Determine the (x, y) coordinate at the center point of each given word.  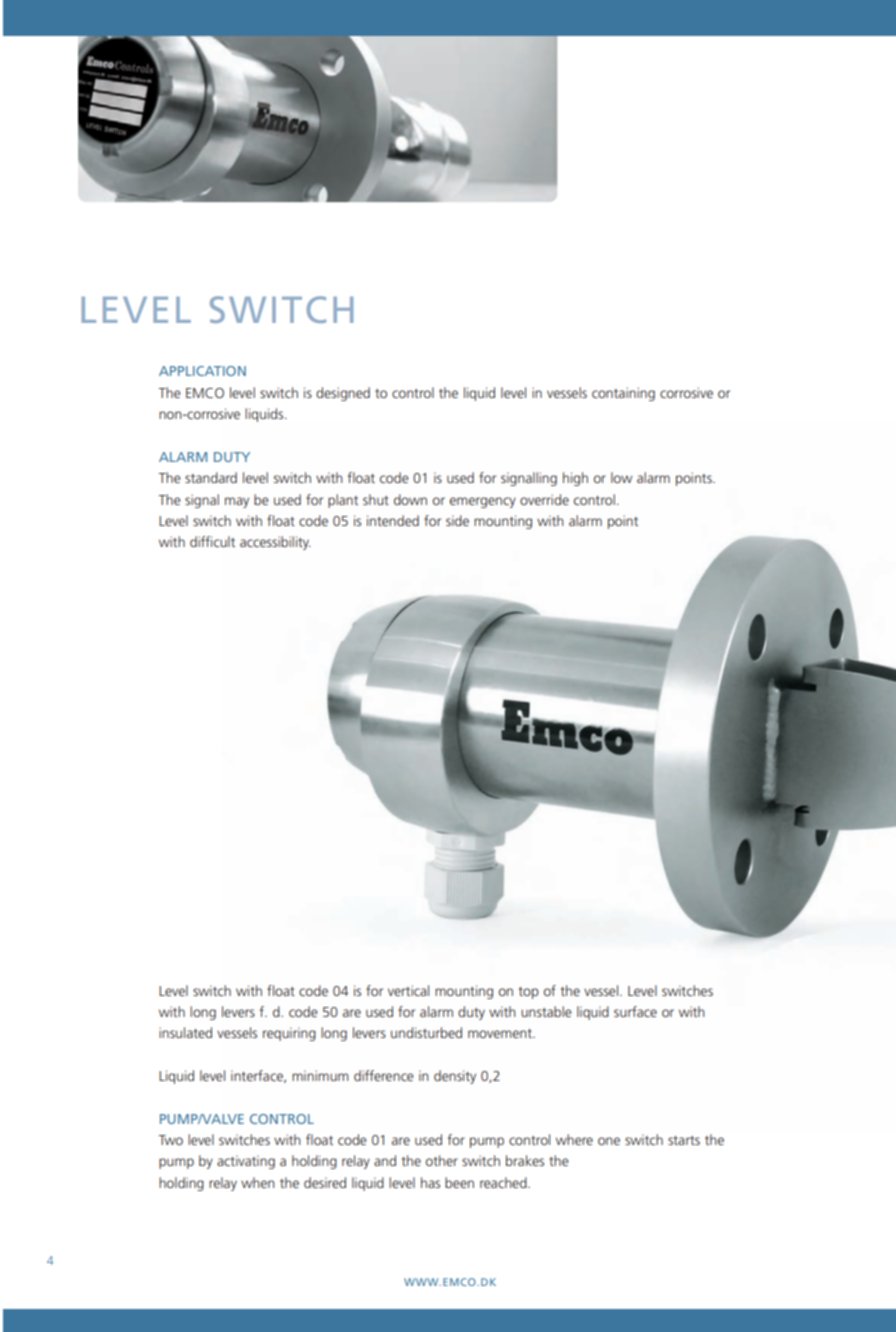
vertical (408, 990)
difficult (212, 541)
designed (343, 394)
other (442, 1160)
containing (623, 394)
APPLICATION (202, 371)
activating (246, 1162)
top (528, 993)
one (609, 1141)
